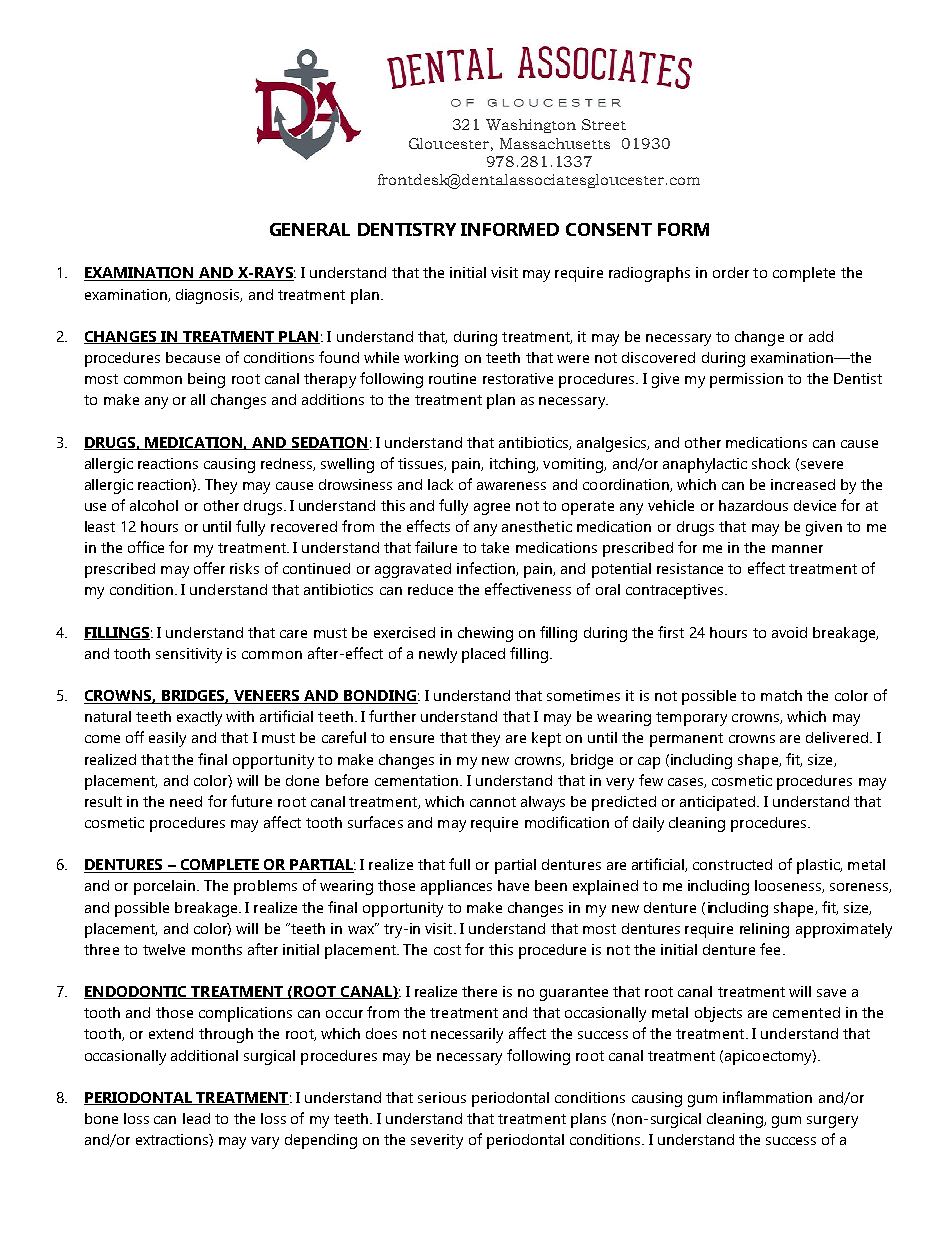  I want to click on lack, so click(440, 484).
